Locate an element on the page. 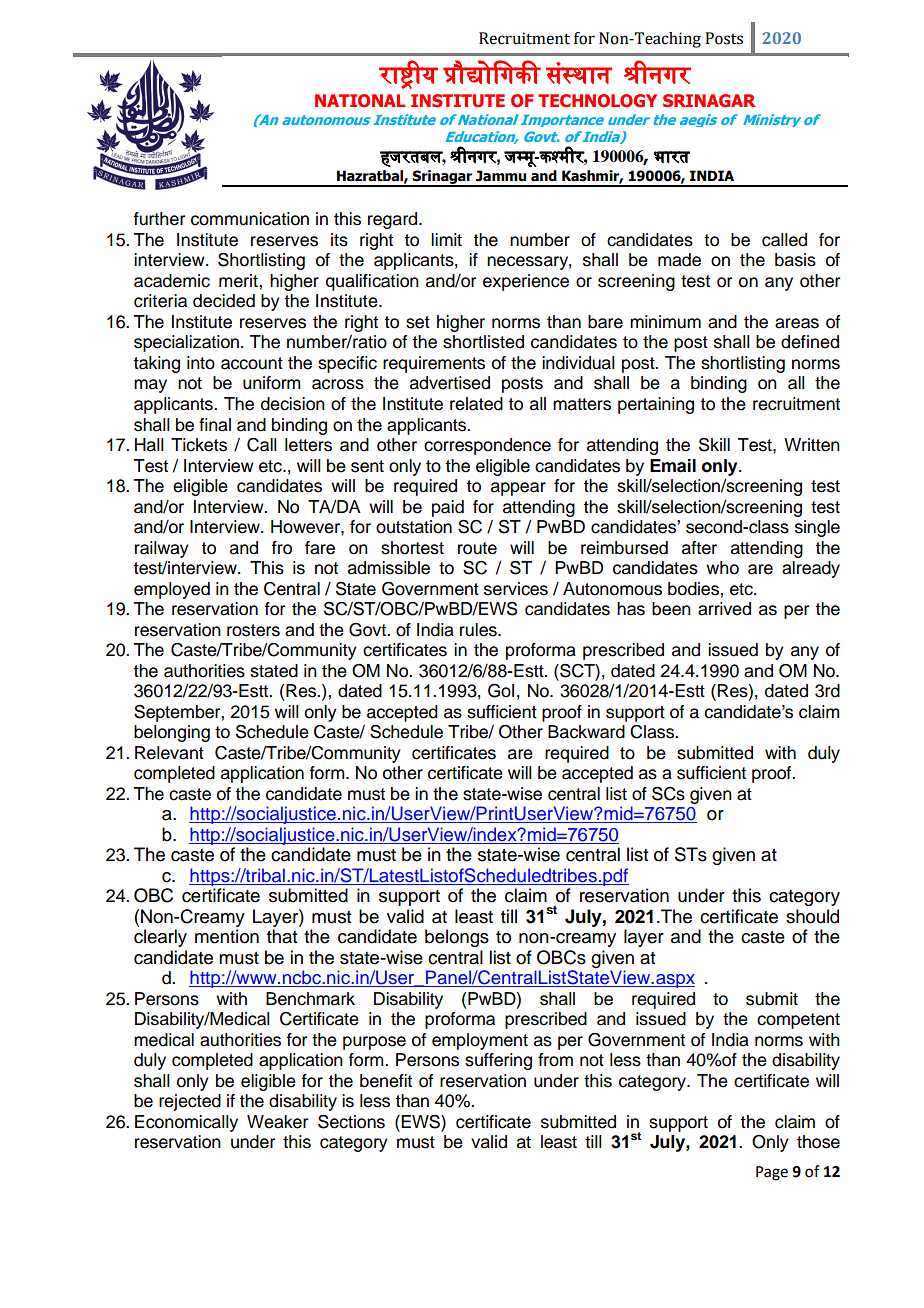  communication is located at coordinates (250, 219).
